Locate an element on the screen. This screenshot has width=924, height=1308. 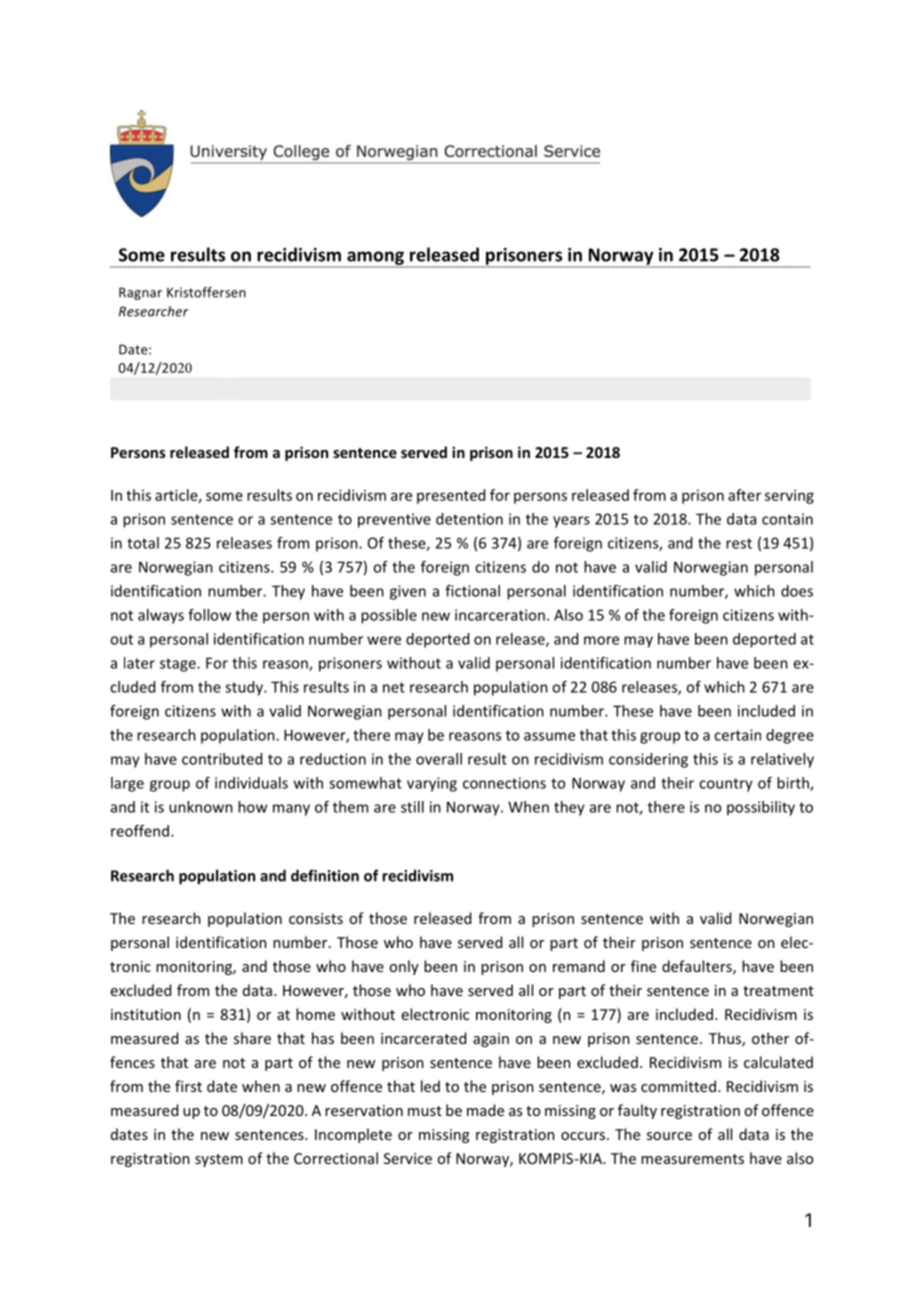
Ragnar is located at coordinates (140, 293).
